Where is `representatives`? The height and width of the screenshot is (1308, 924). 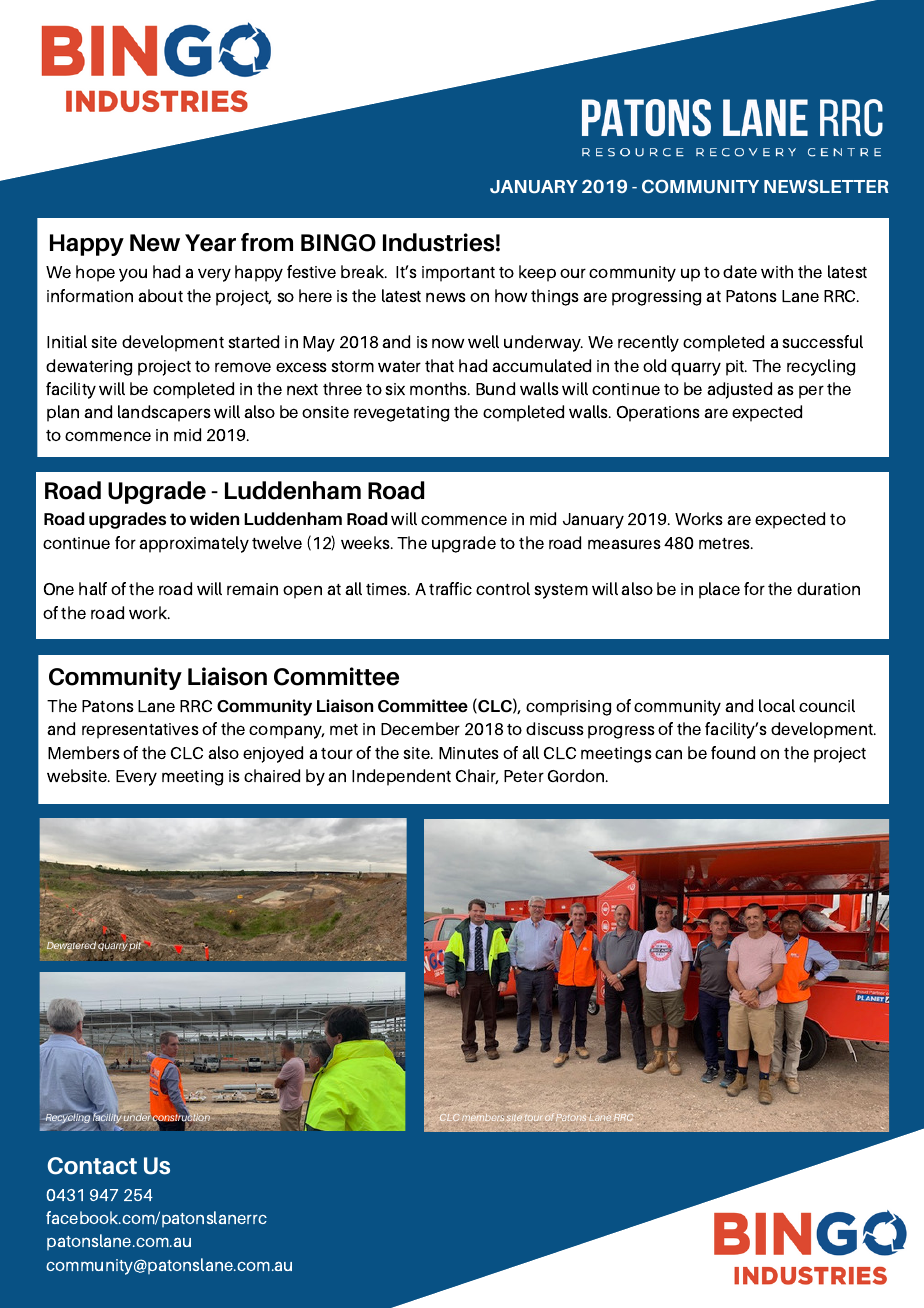 representatives is located at coordinates (140, 731).
